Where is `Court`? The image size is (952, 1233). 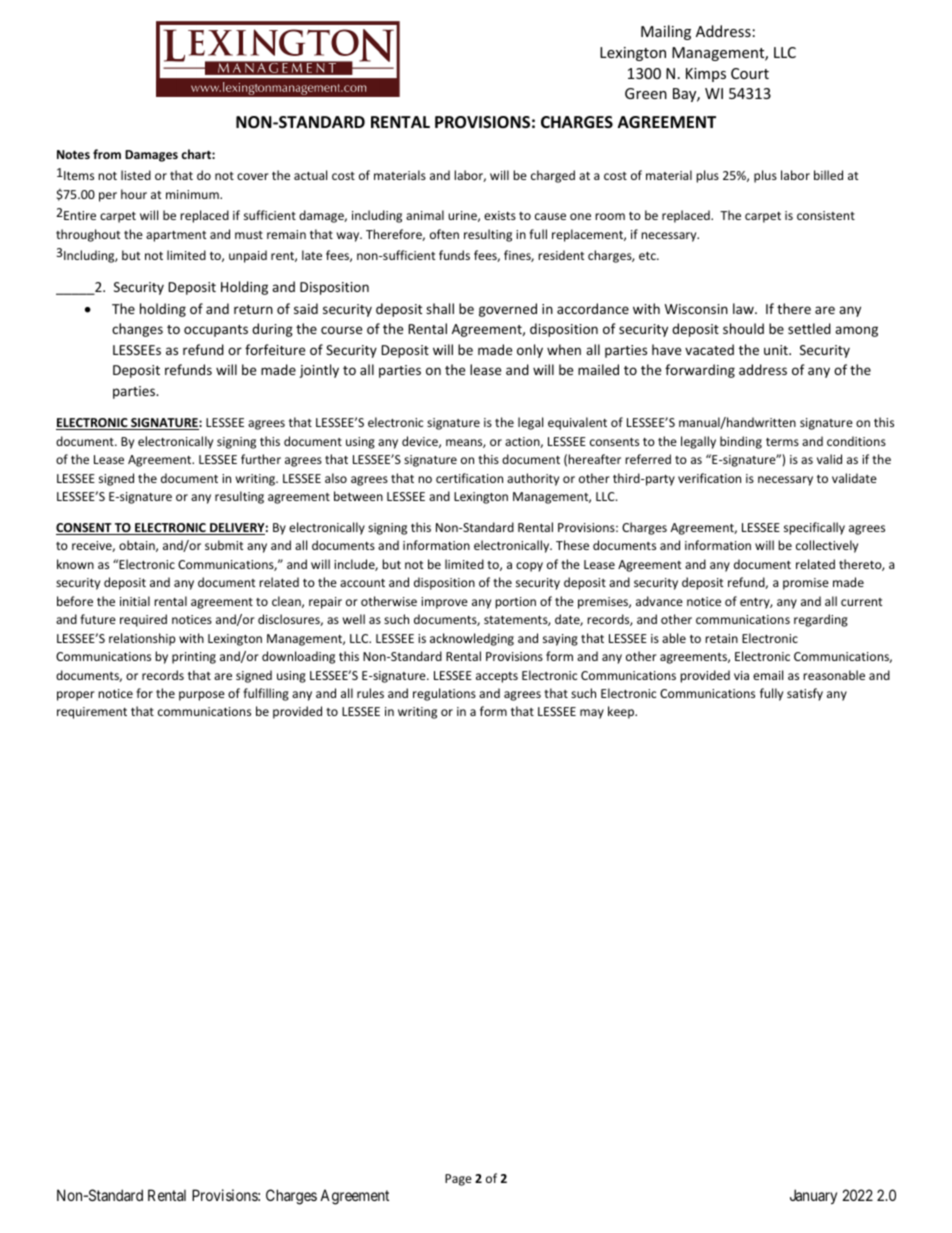
Court is located at coordinates (750, 73).
